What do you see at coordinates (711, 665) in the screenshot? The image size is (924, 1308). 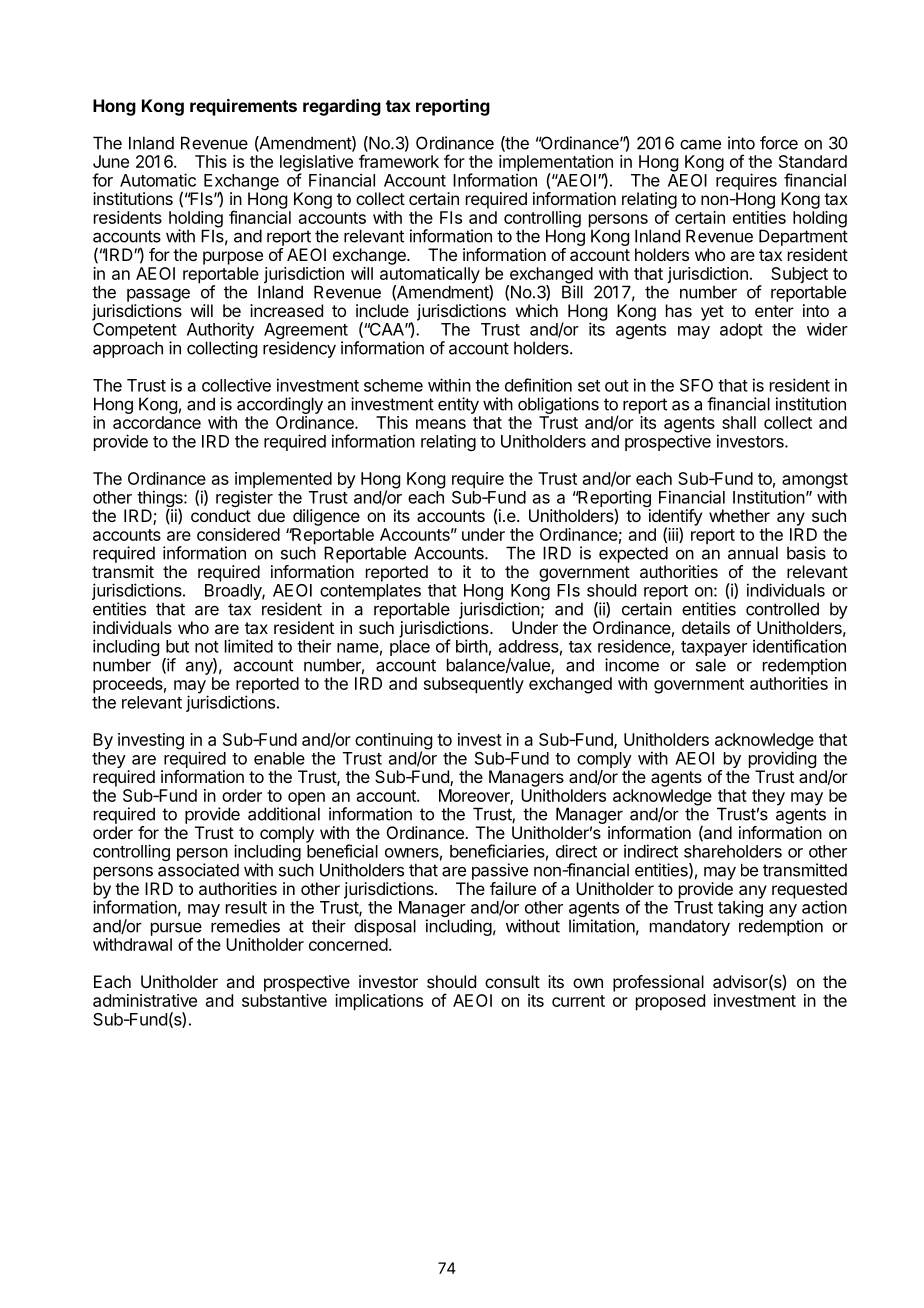 I see `sale` at bounding box center [711, 665].
